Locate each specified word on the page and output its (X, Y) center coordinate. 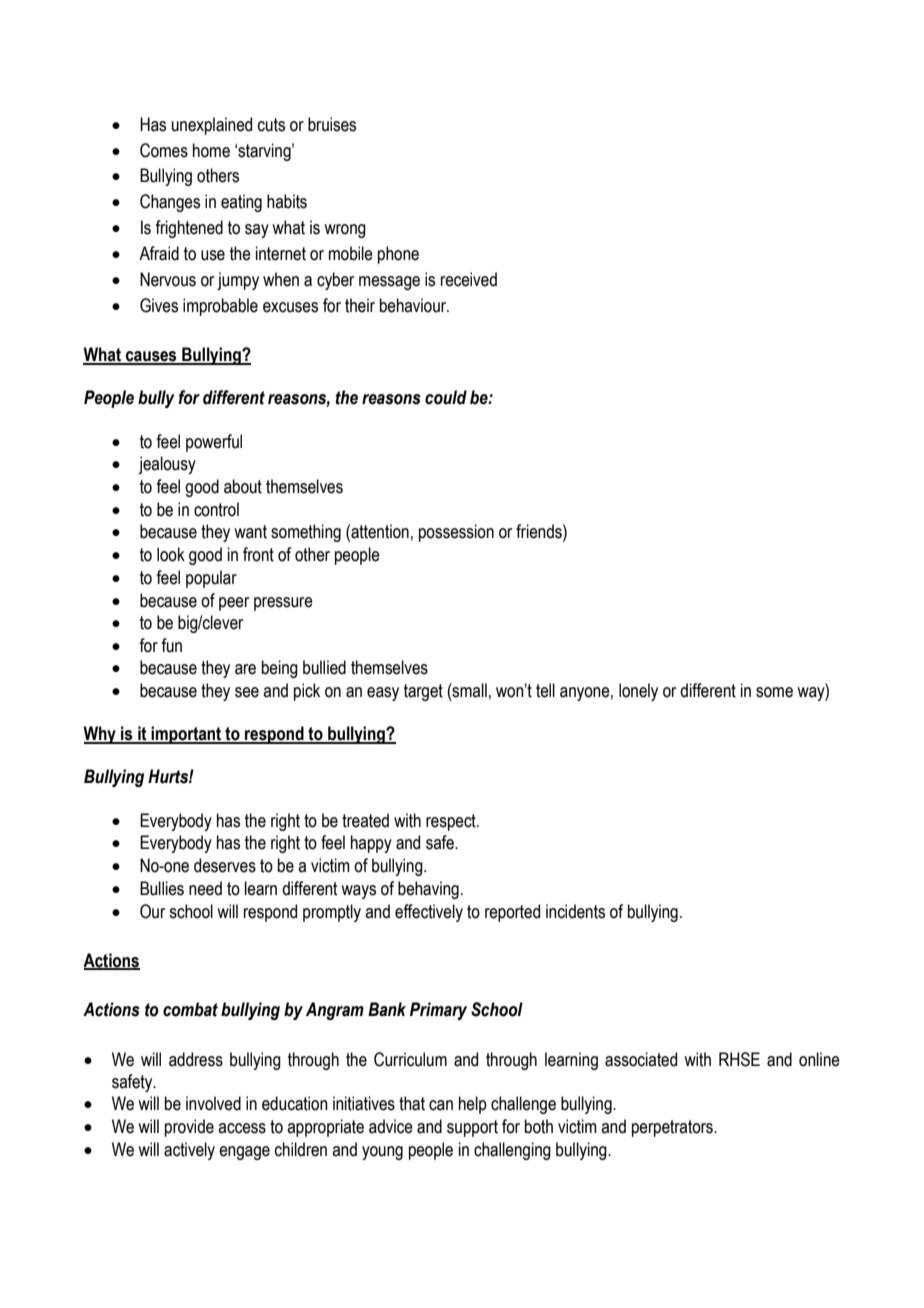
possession (456, 533)
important (187, 735)
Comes (164, 150)
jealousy (167, 465)
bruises (332, 124)
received (469, 279)
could (446, 397)
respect (452, 822)
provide (189, 1128)
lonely (638, 692)
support (472, 1128)
